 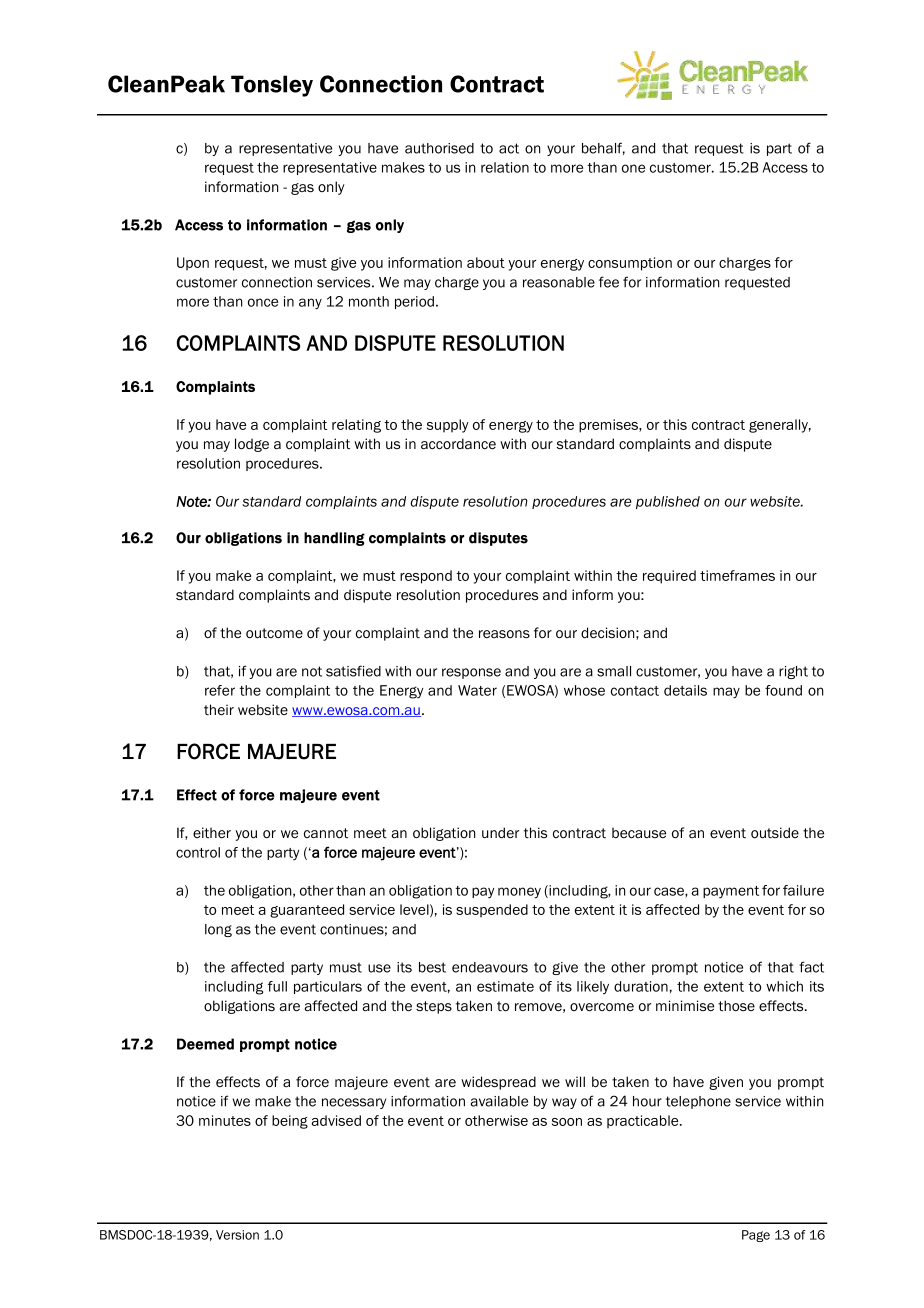 What do you see at coordinates (731, 892) in the page?
I see `payment` at bounding box center [731, 892].
